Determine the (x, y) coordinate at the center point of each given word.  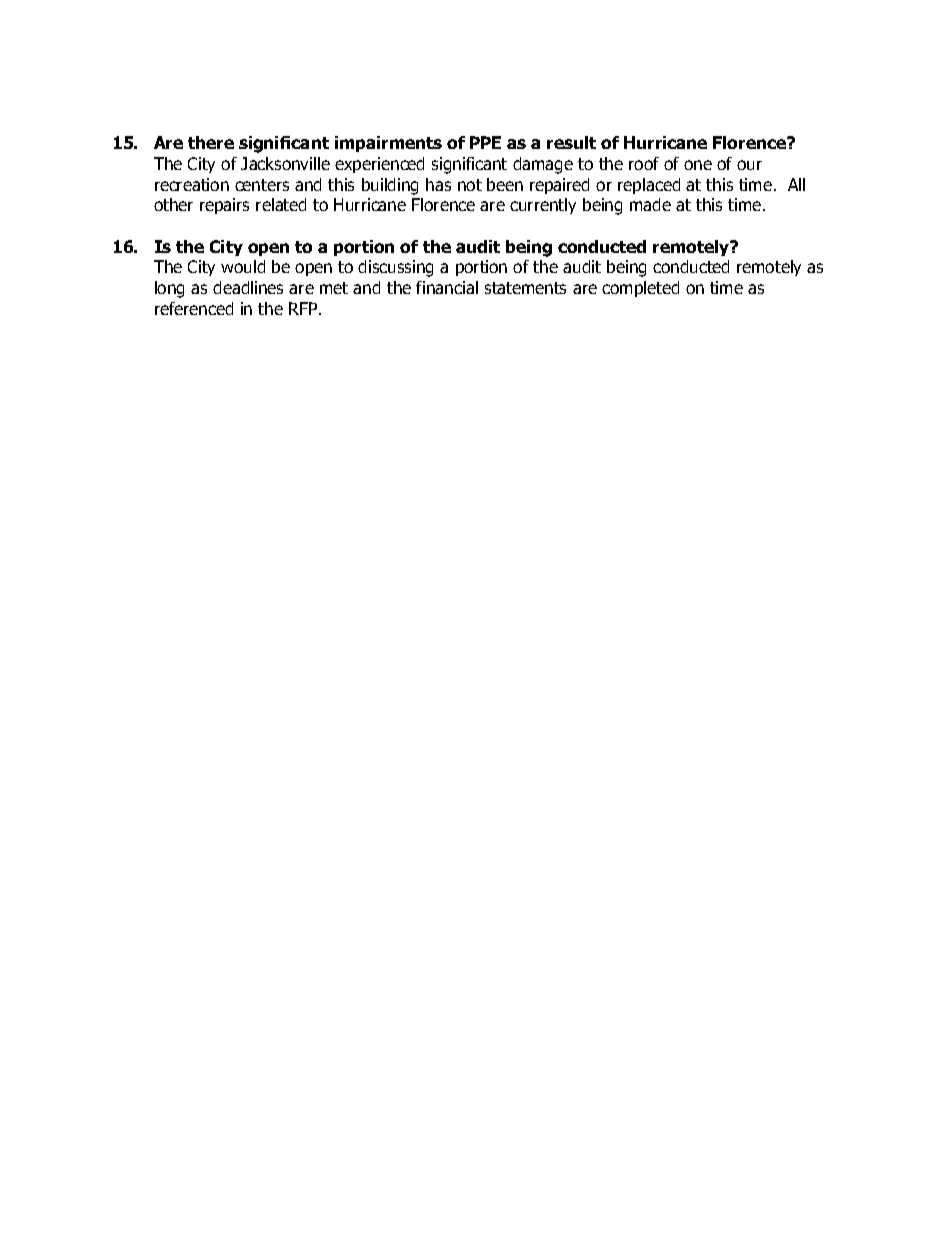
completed (640, 289)
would (243, 266)
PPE (485, 142)
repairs (224, 206)
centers (262, 185)
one (698, 165)
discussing (395, 268)
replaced (649, 186)
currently (543, 206)
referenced (194, 308)
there (211, 142)
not (470, 185)
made (650, 204)
